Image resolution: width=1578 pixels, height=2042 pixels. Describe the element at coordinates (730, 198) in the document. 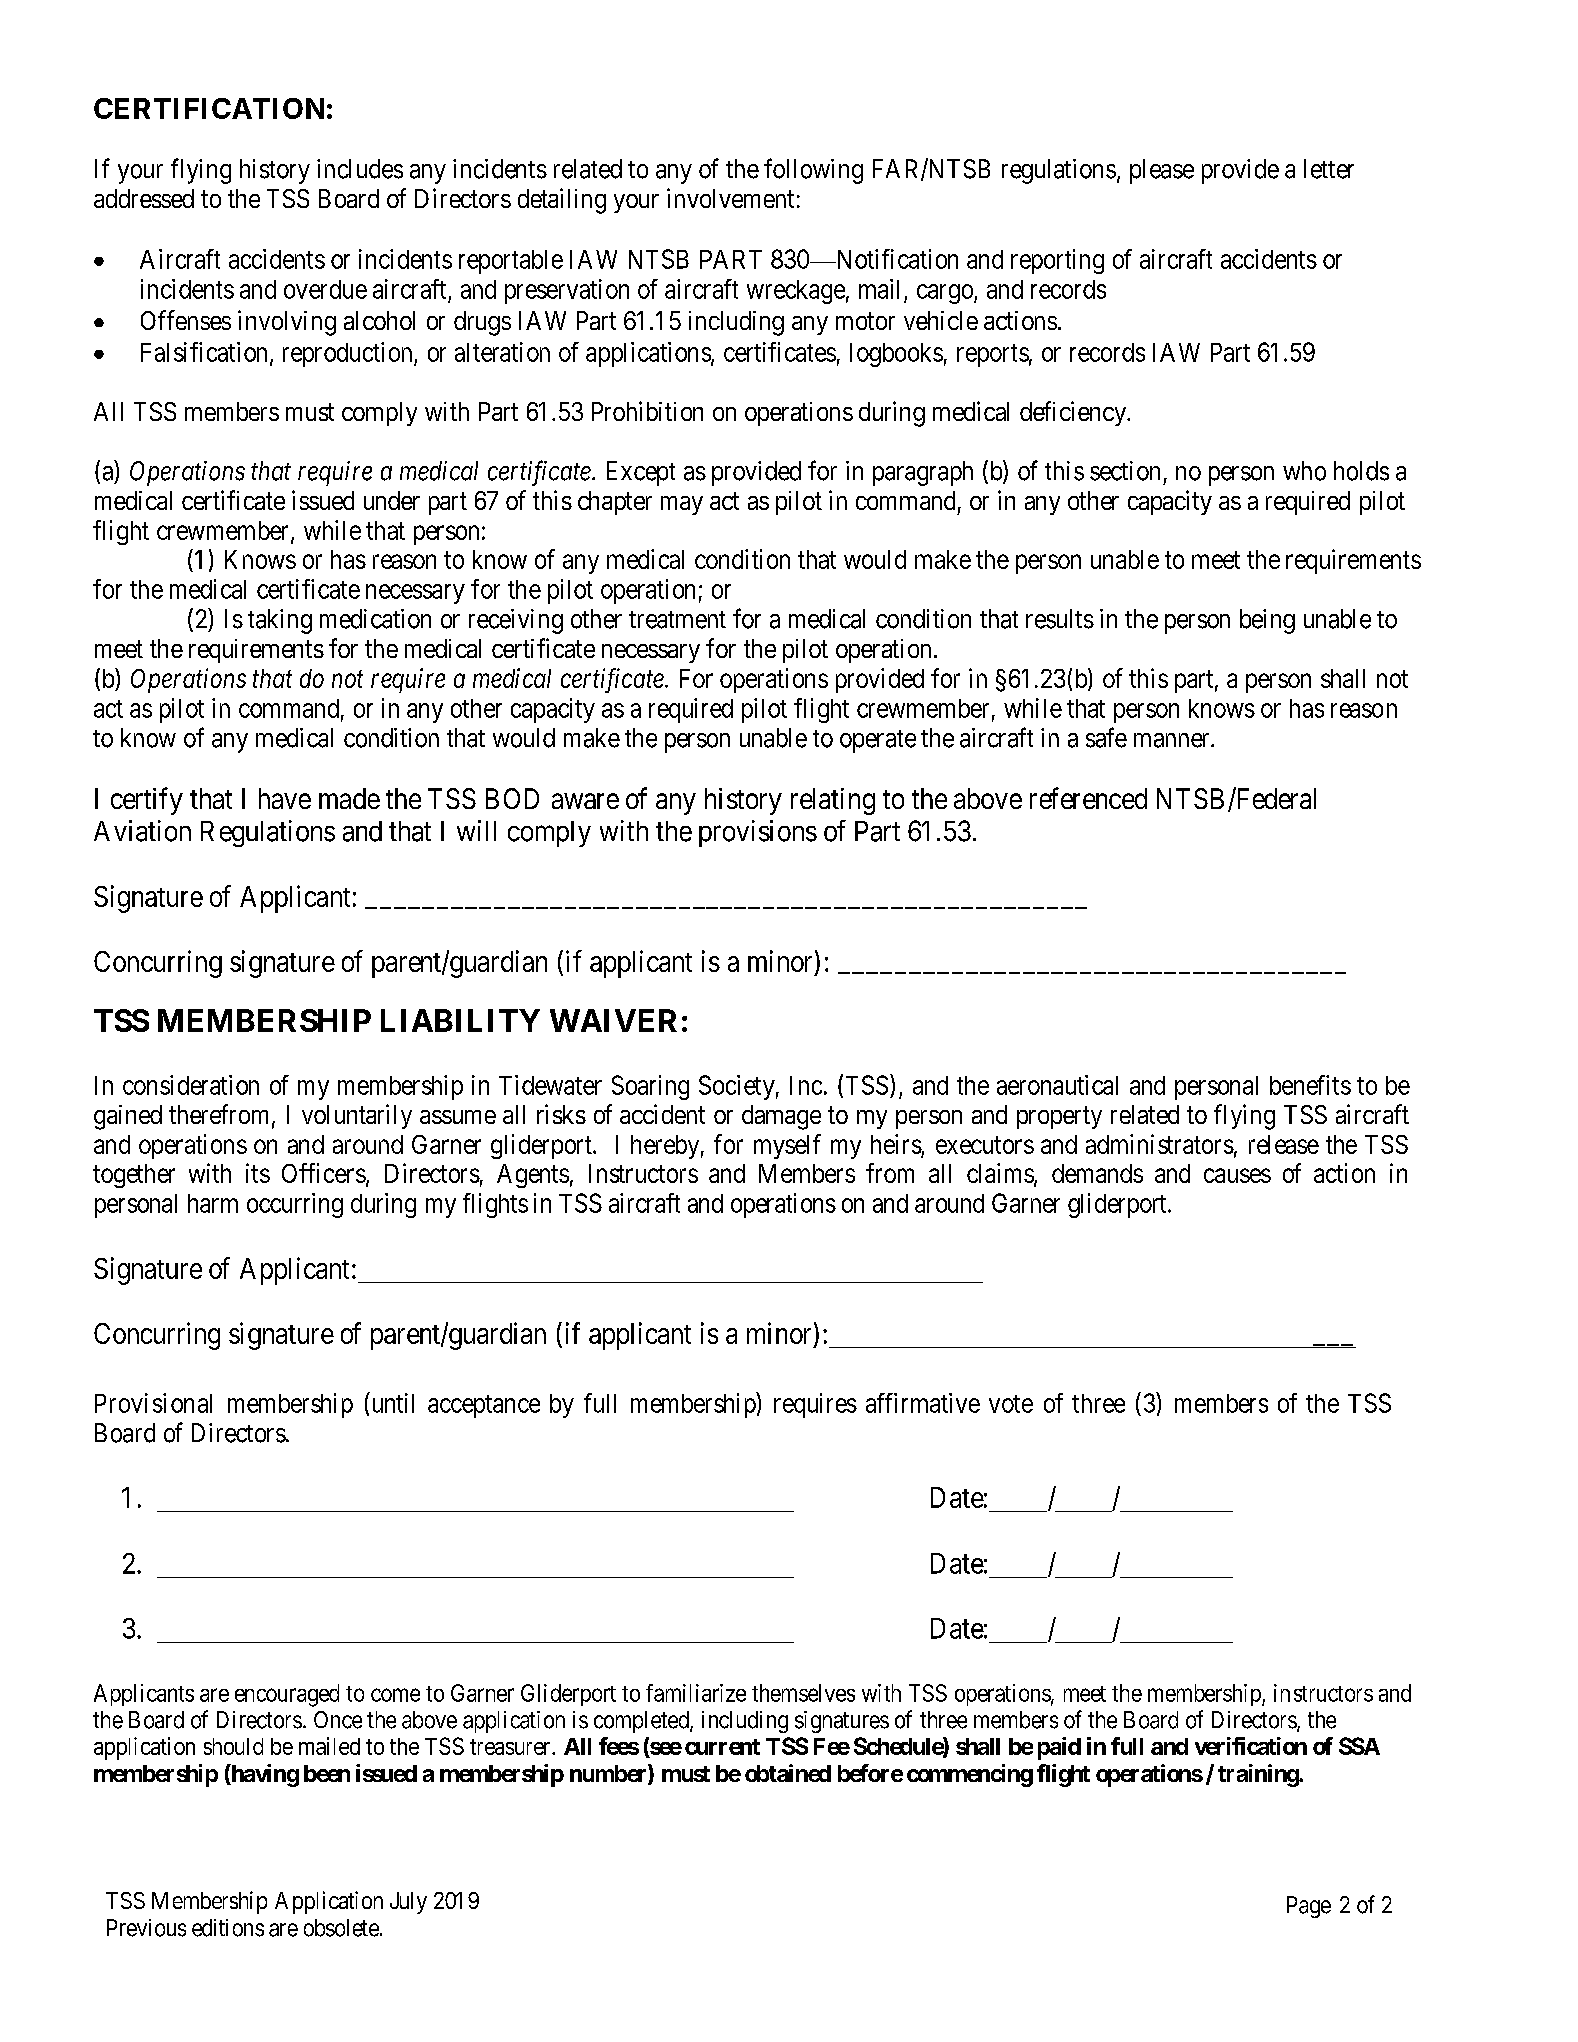

I see `involvement` at that location.
